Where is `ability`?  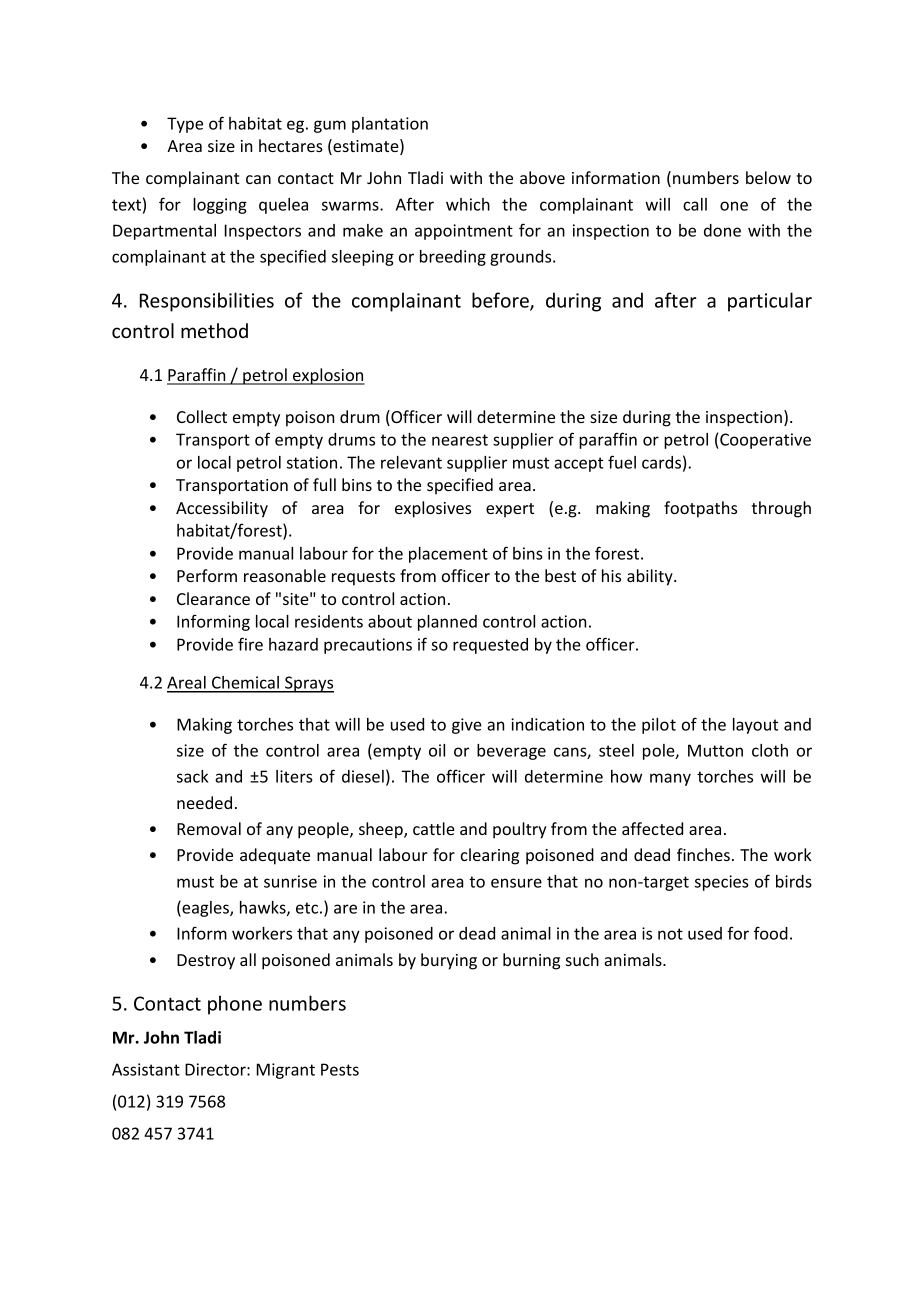
ability is located at coordinates (651, 577).
